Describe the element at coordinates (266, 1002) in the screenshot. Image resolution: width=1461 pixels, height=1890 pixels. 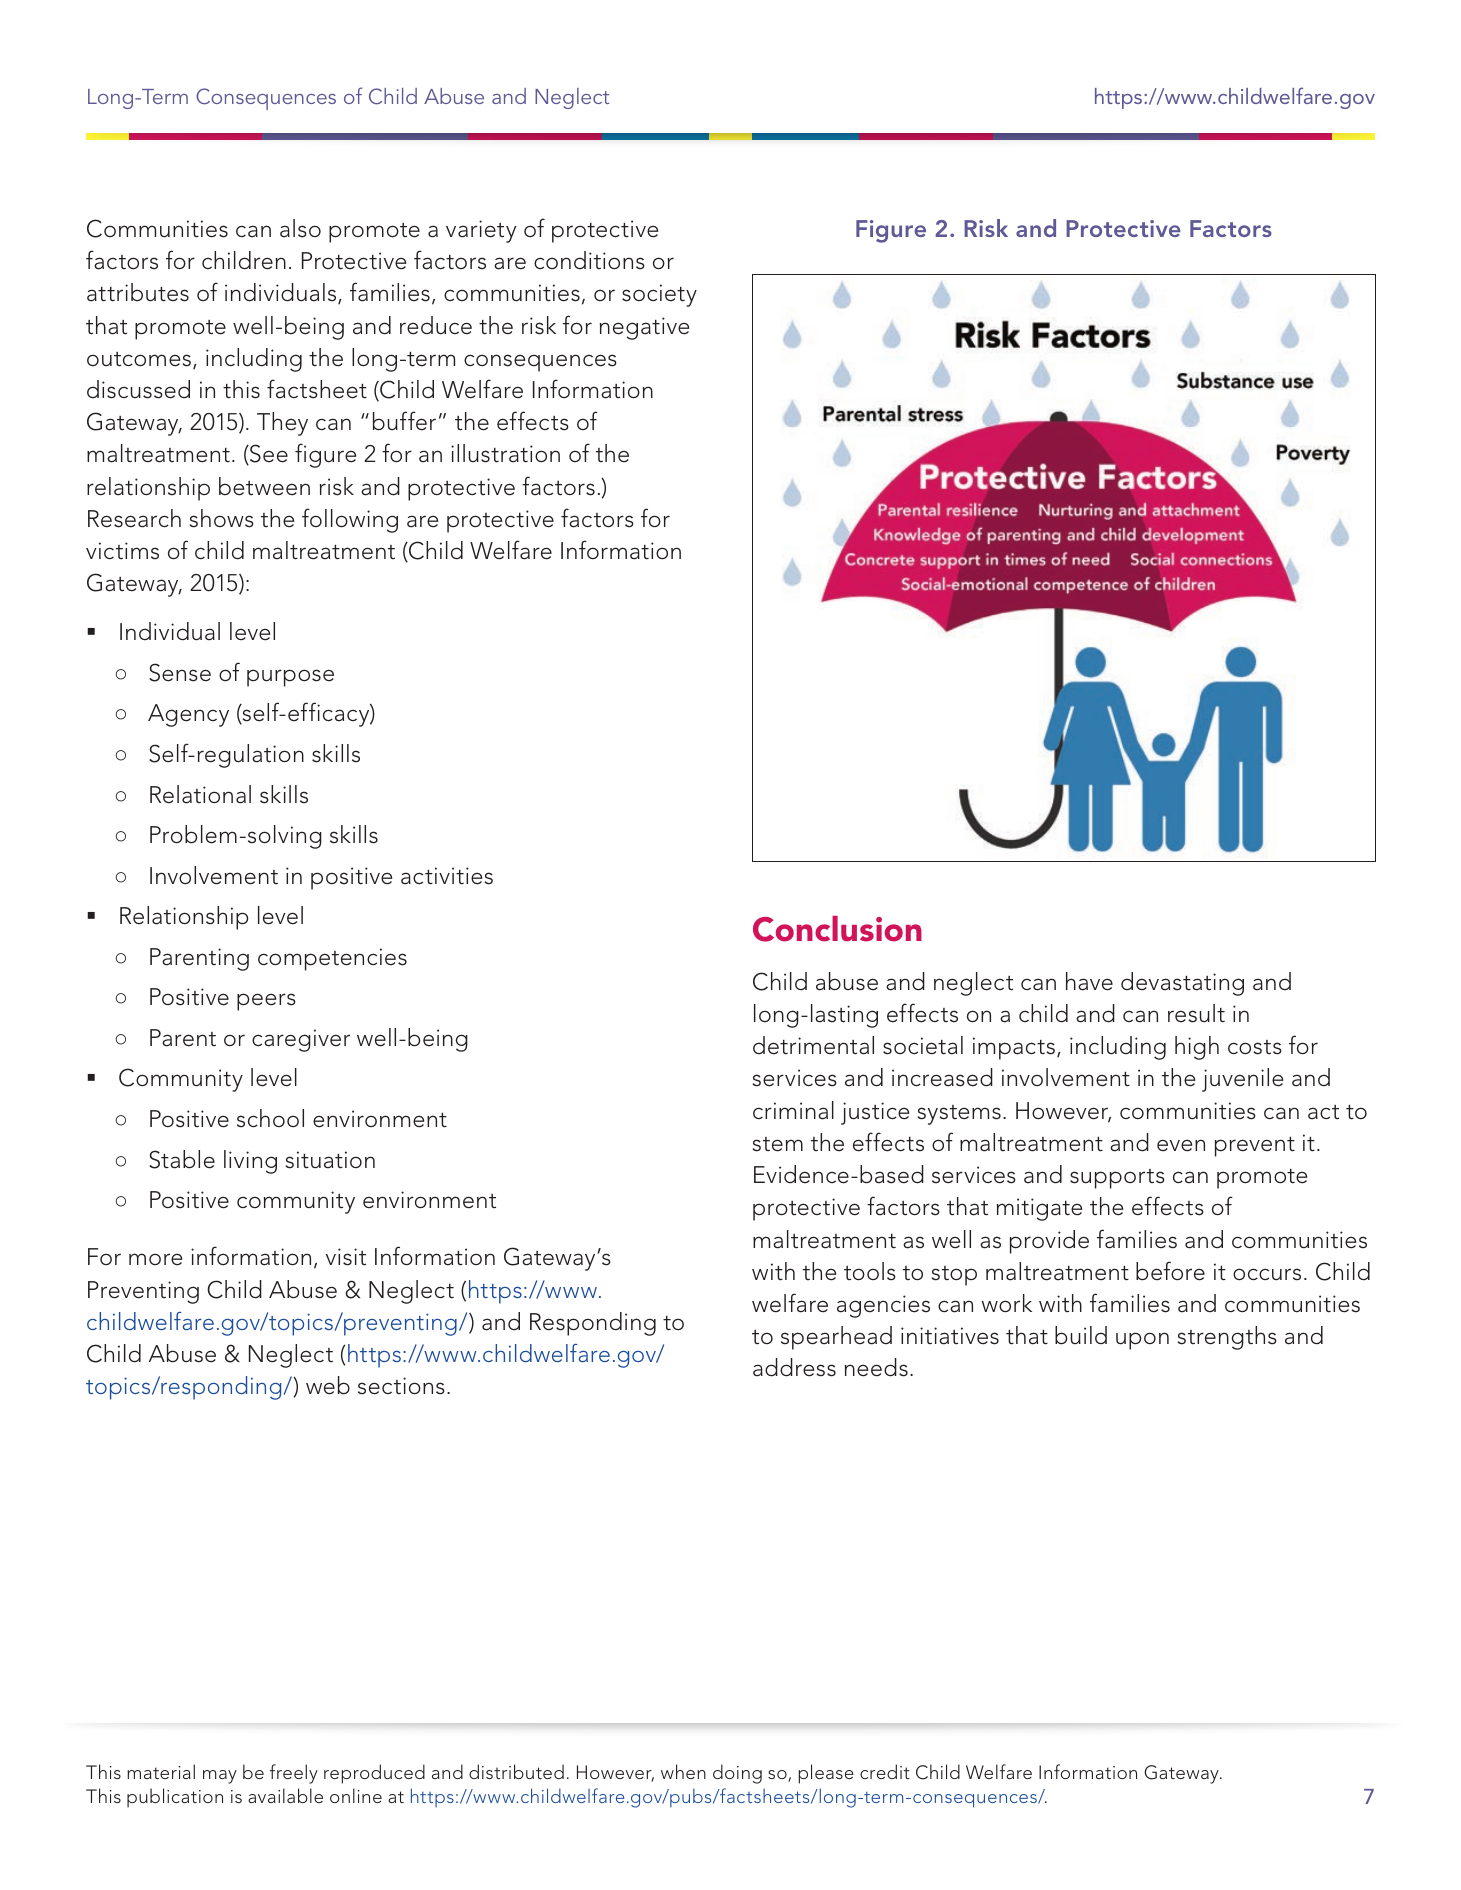
I see `peers` at that location.
